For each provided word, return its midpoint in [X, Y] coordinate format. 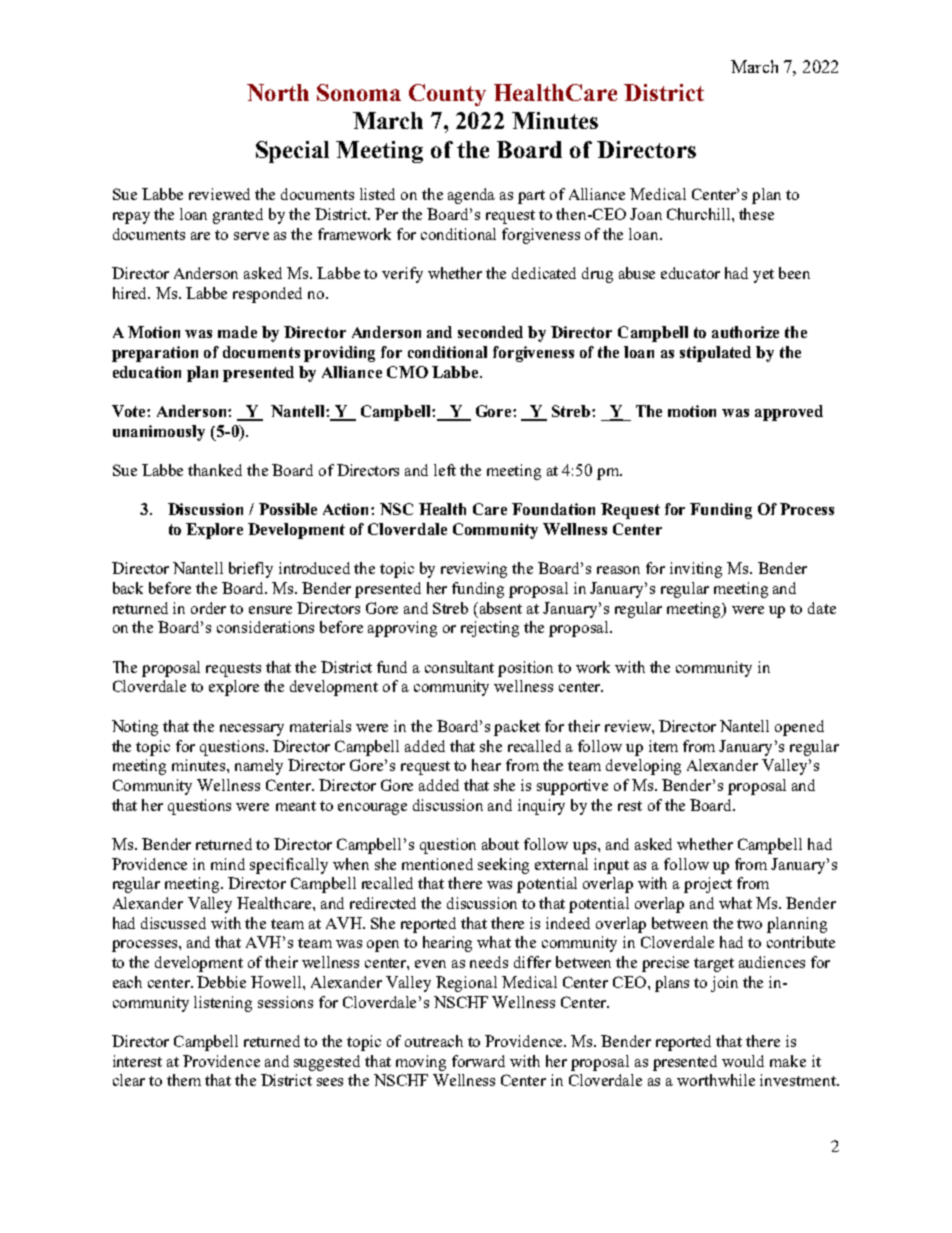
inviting [696, 570]
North [278, 92]
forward [478, 1061]
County [447, 95]
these [756, 214]
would [743, 1061]
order [208, 608]
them [184, 1080]
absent [501, 608]
